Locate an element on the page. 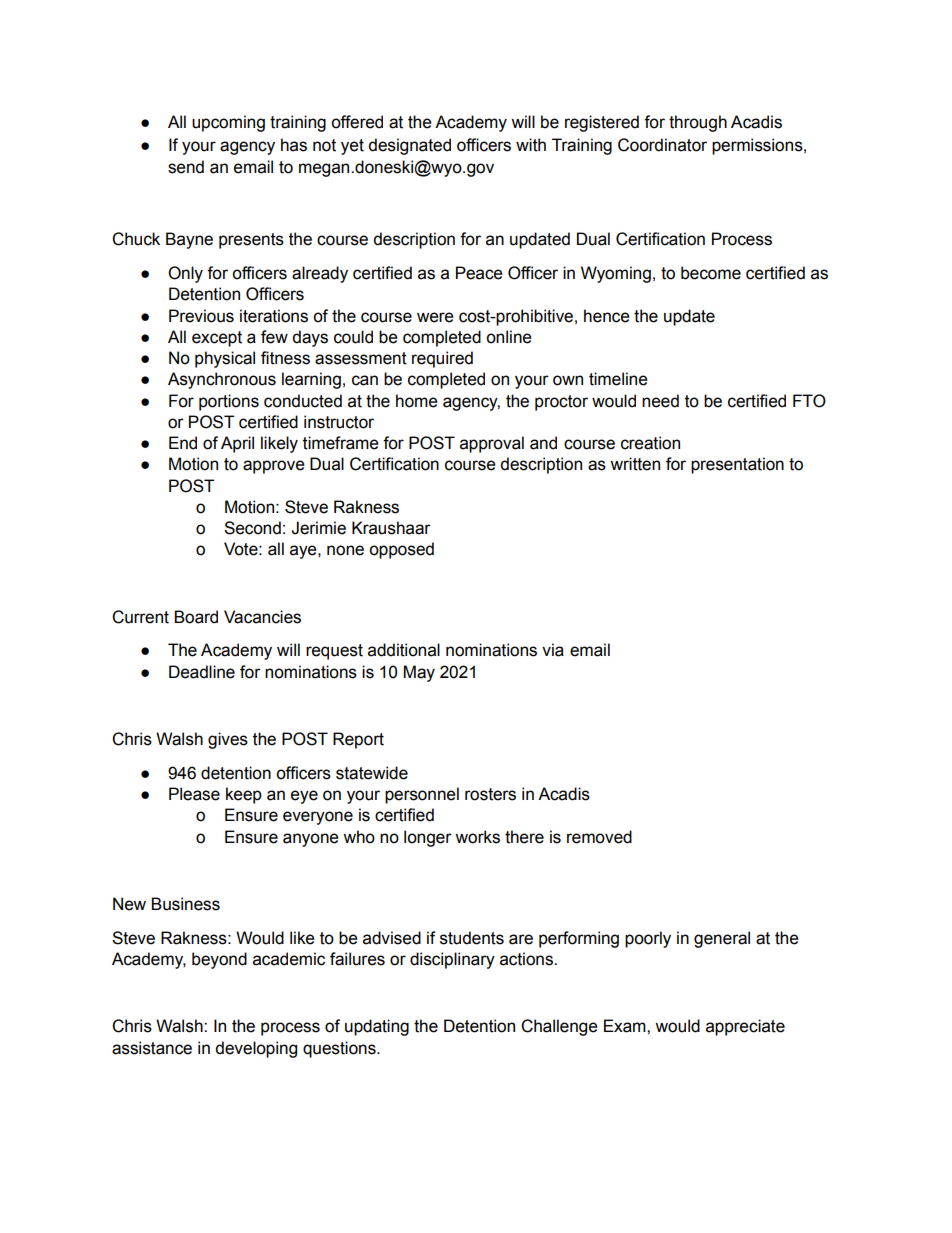 This image has width=952, height=1233. assistance is located at coordinates (152, 1048).
